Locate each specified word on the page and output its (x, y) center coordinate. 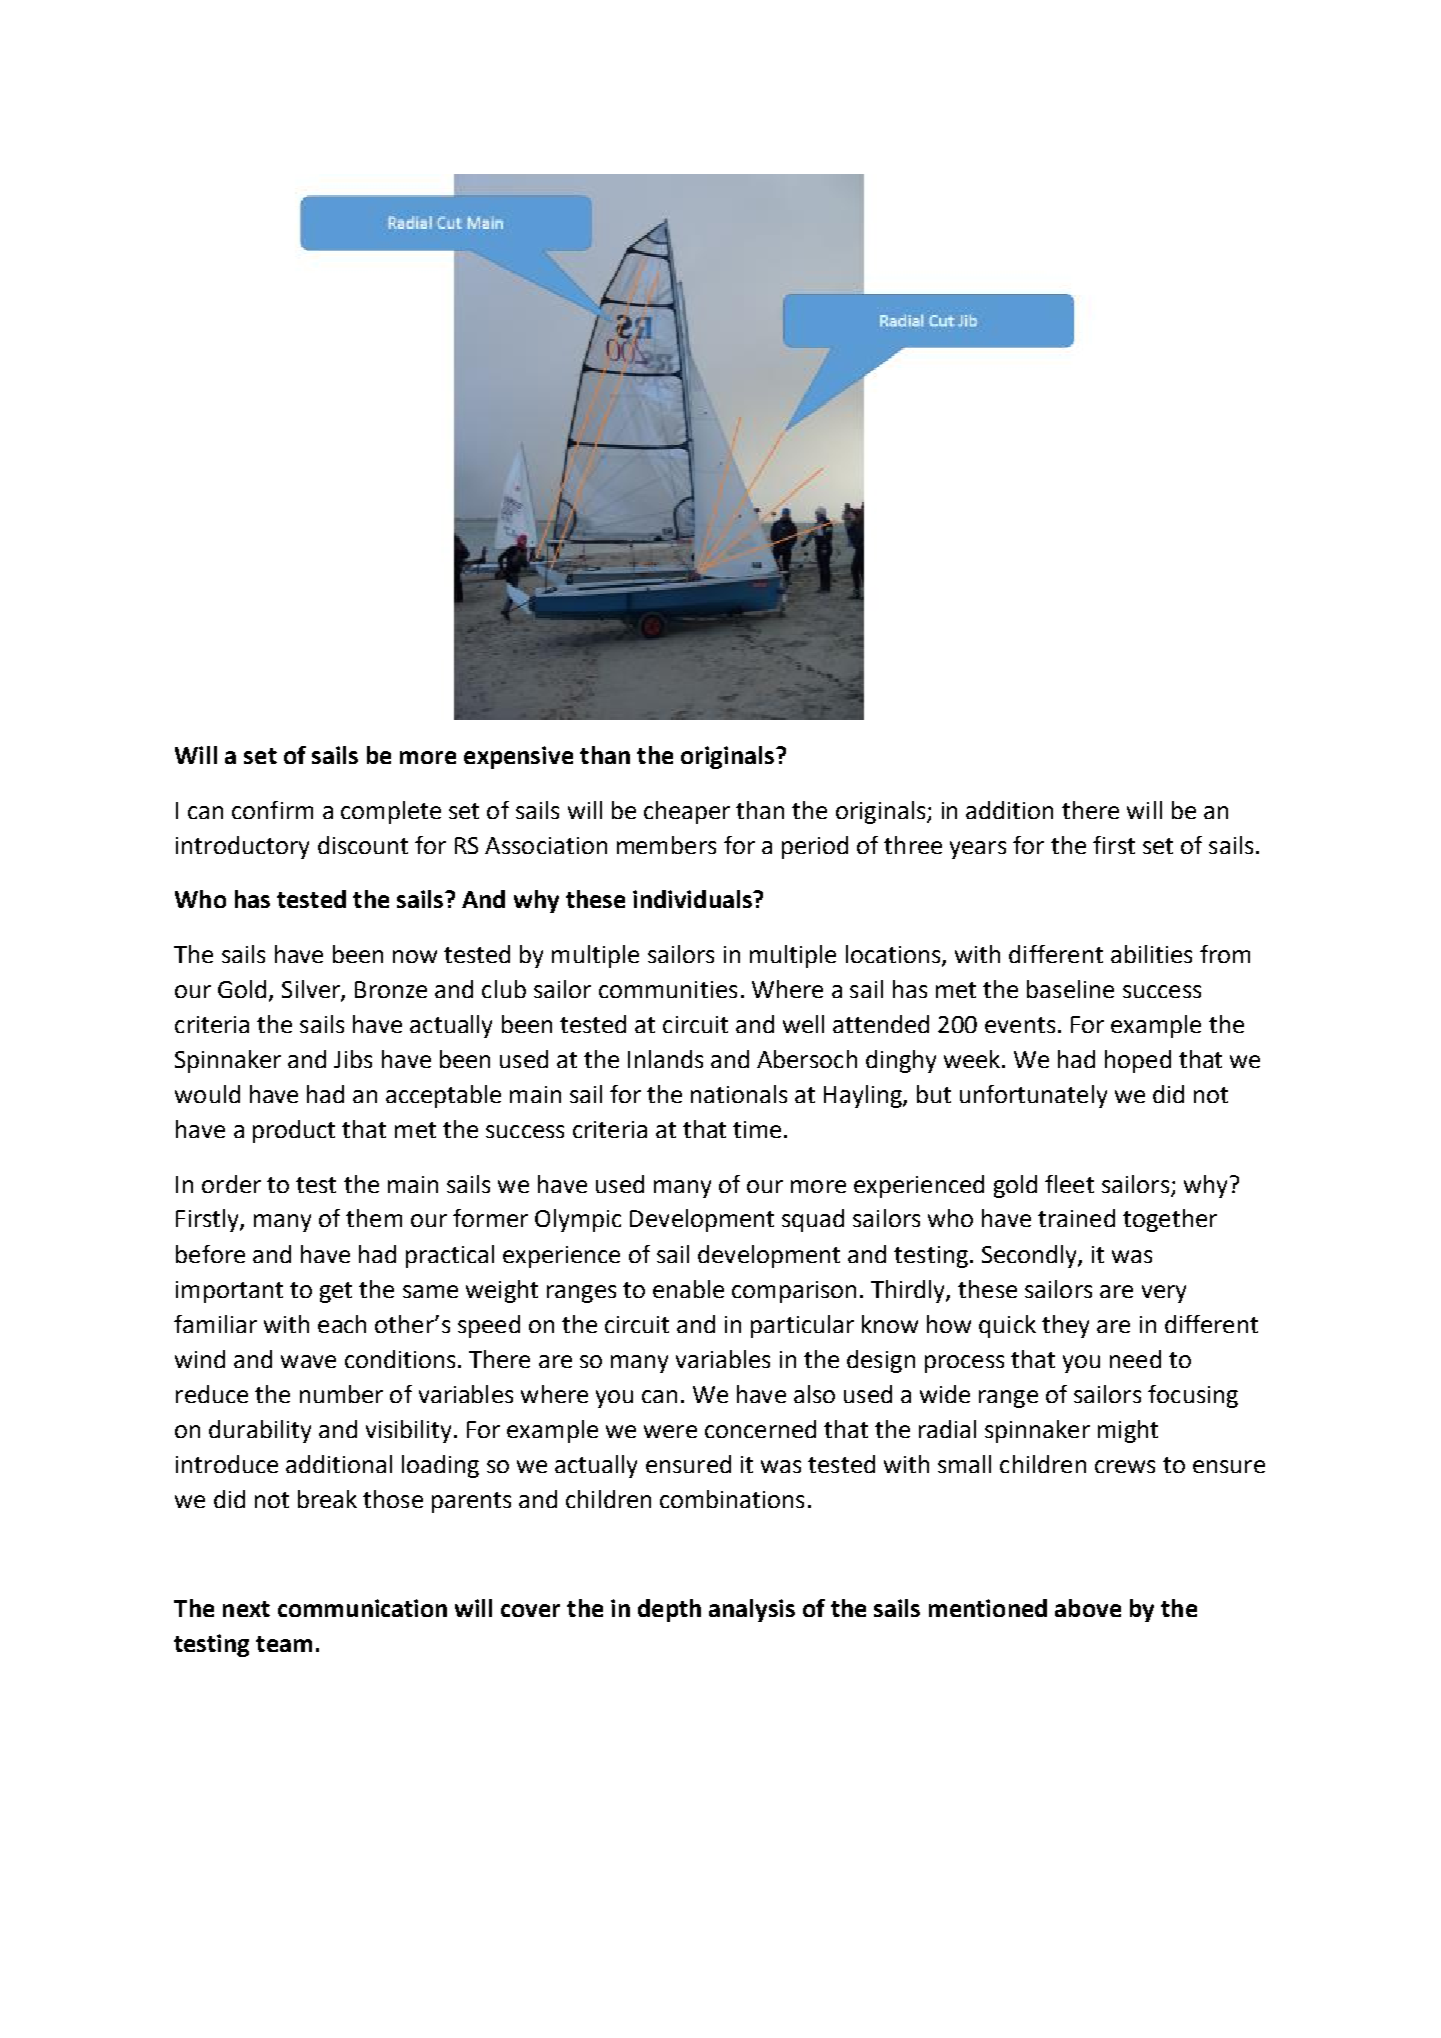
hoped (1138, 1061)
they (1065, 1326)
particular (802, 1326)
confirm (272, 810)
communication (362, 1608)
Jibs (353, 1059)
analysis (752, 1610)
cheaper (687, 812)
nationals (739, 1094)
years (978, 850)
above (1088, 1608)
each (342, 1324)
